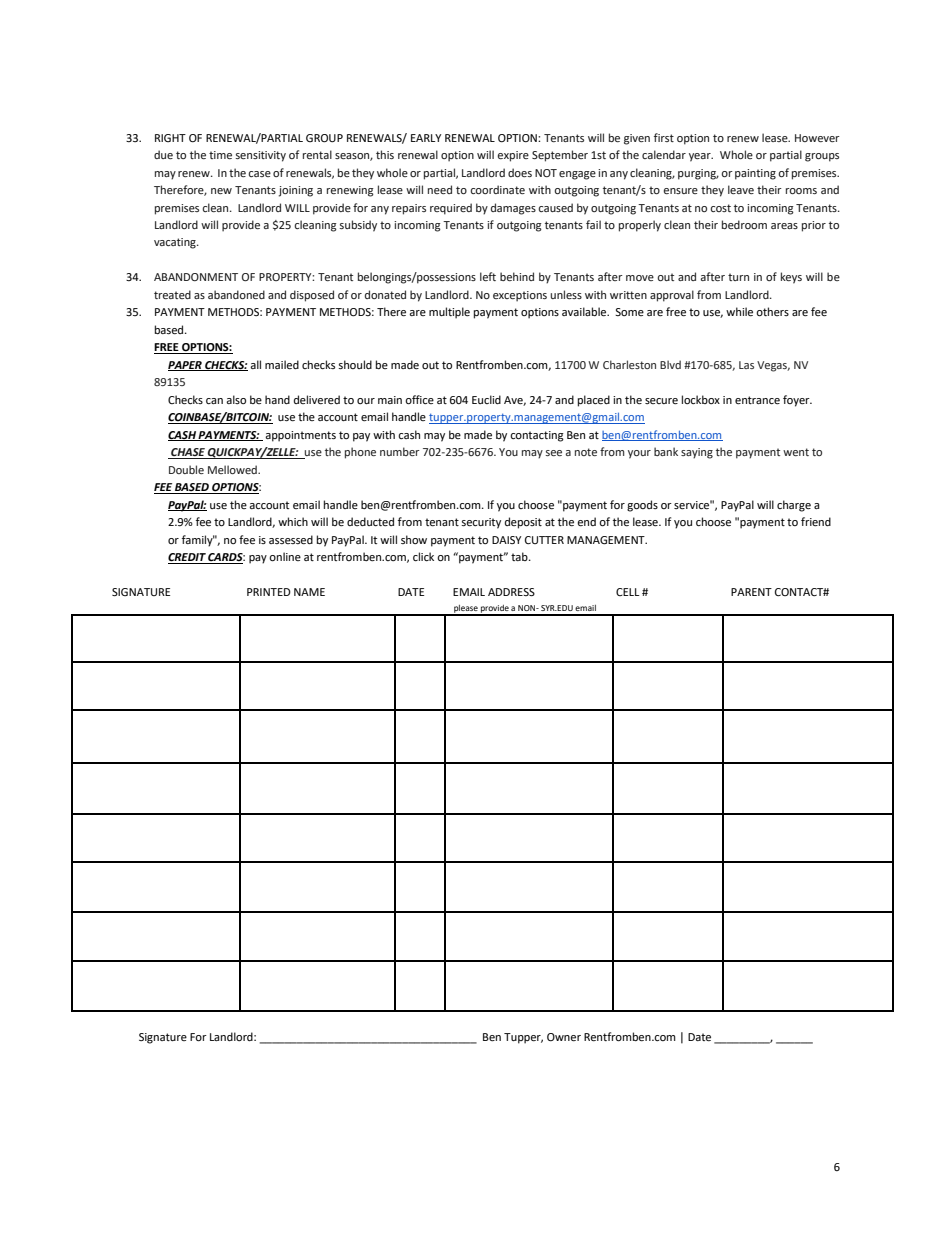  What do you see at coordinates (269, 592) in the screenshot?
I see `PRINTED` at bounding box center [269, 592].
